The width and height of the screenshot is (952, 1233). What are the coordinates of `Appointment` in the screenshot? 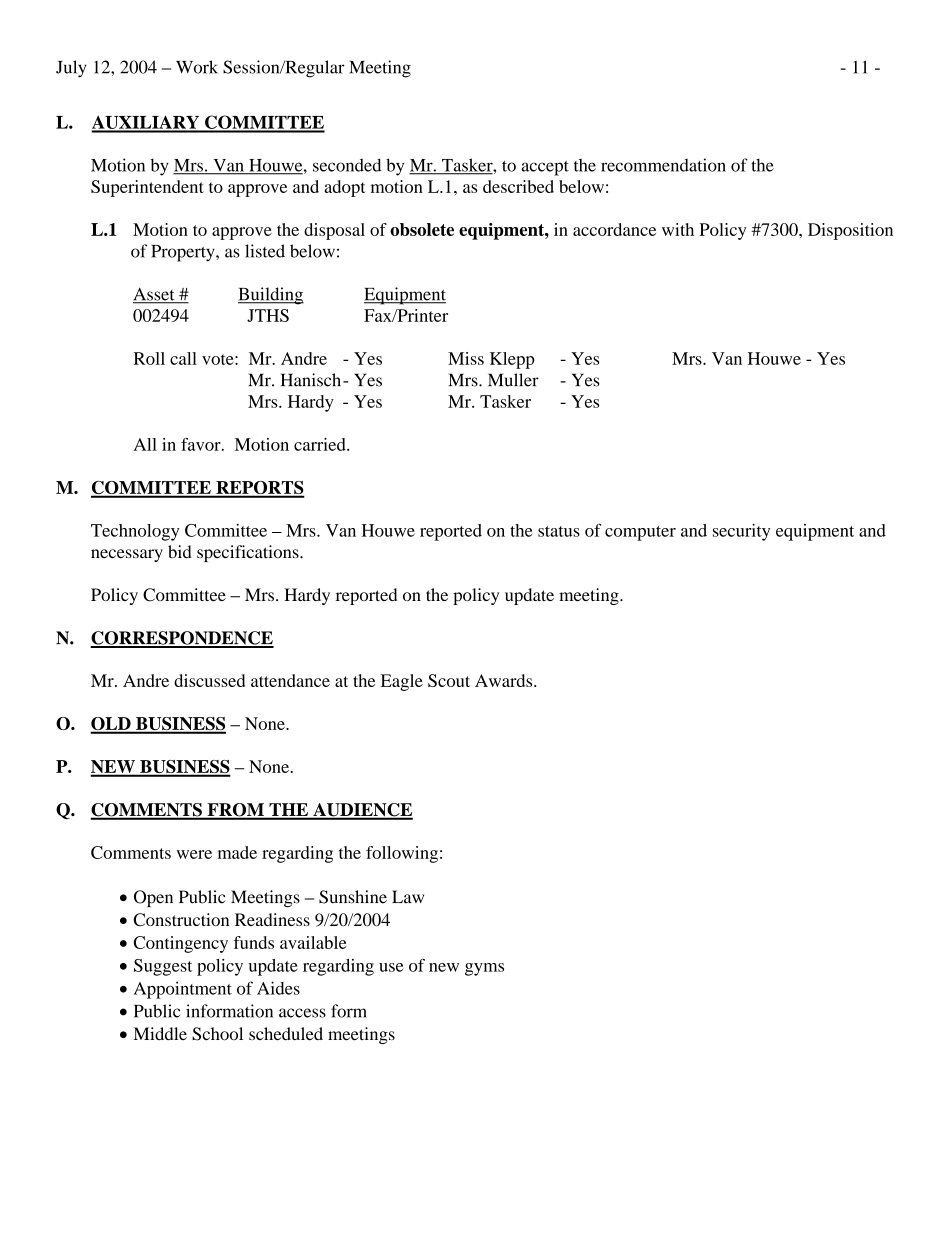 It's located at (183, 990).
